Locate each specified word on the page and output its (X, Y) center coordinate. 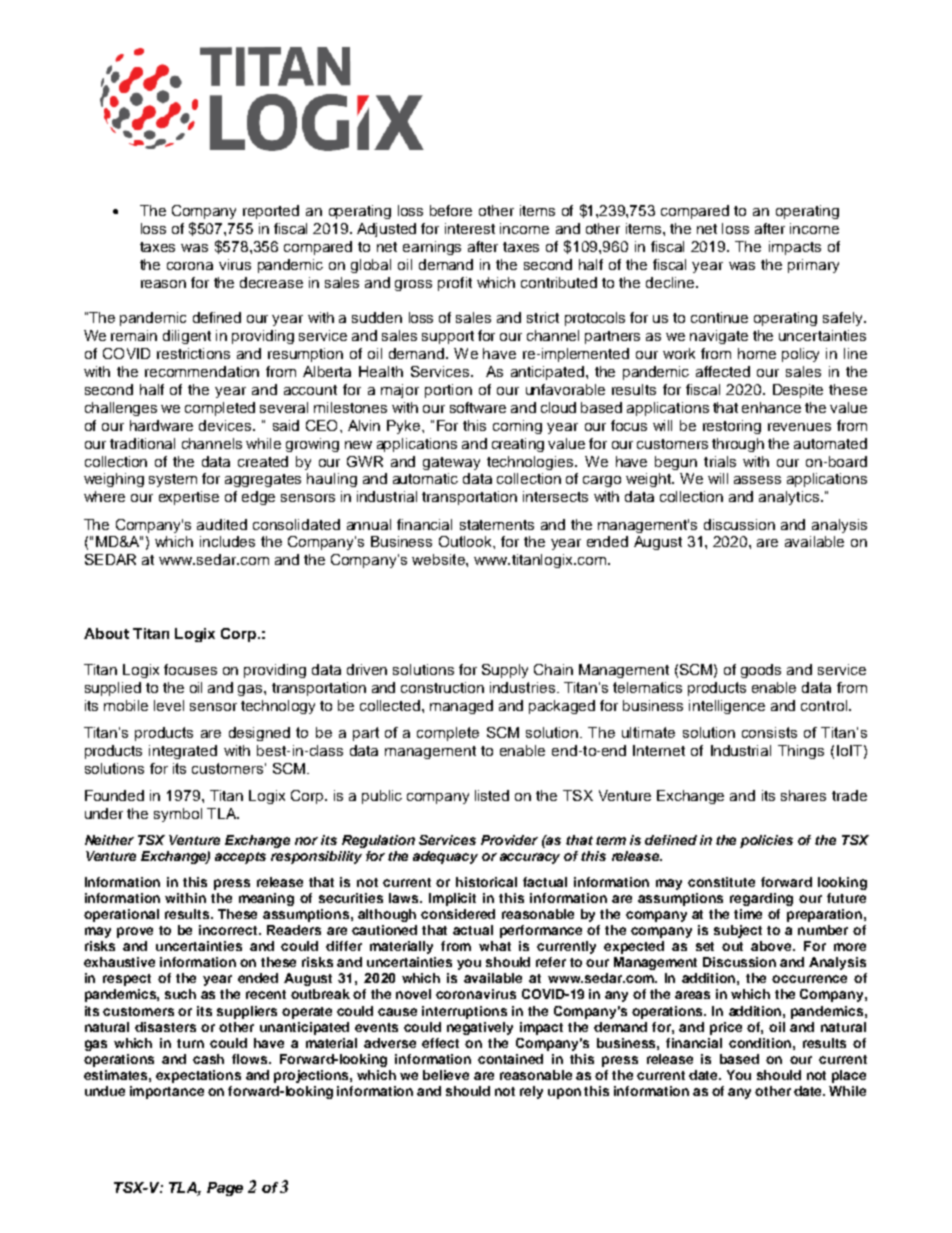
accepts (240, 858)
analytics (790, 498)
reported (271, 212)
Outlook (466, 541)
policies (766, 841)
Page (225, 1189)
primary (813, 266)
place (849, 1076)
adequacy (445, 857)
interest (470, 228)
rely (531, 1092)
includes (227, 541)
